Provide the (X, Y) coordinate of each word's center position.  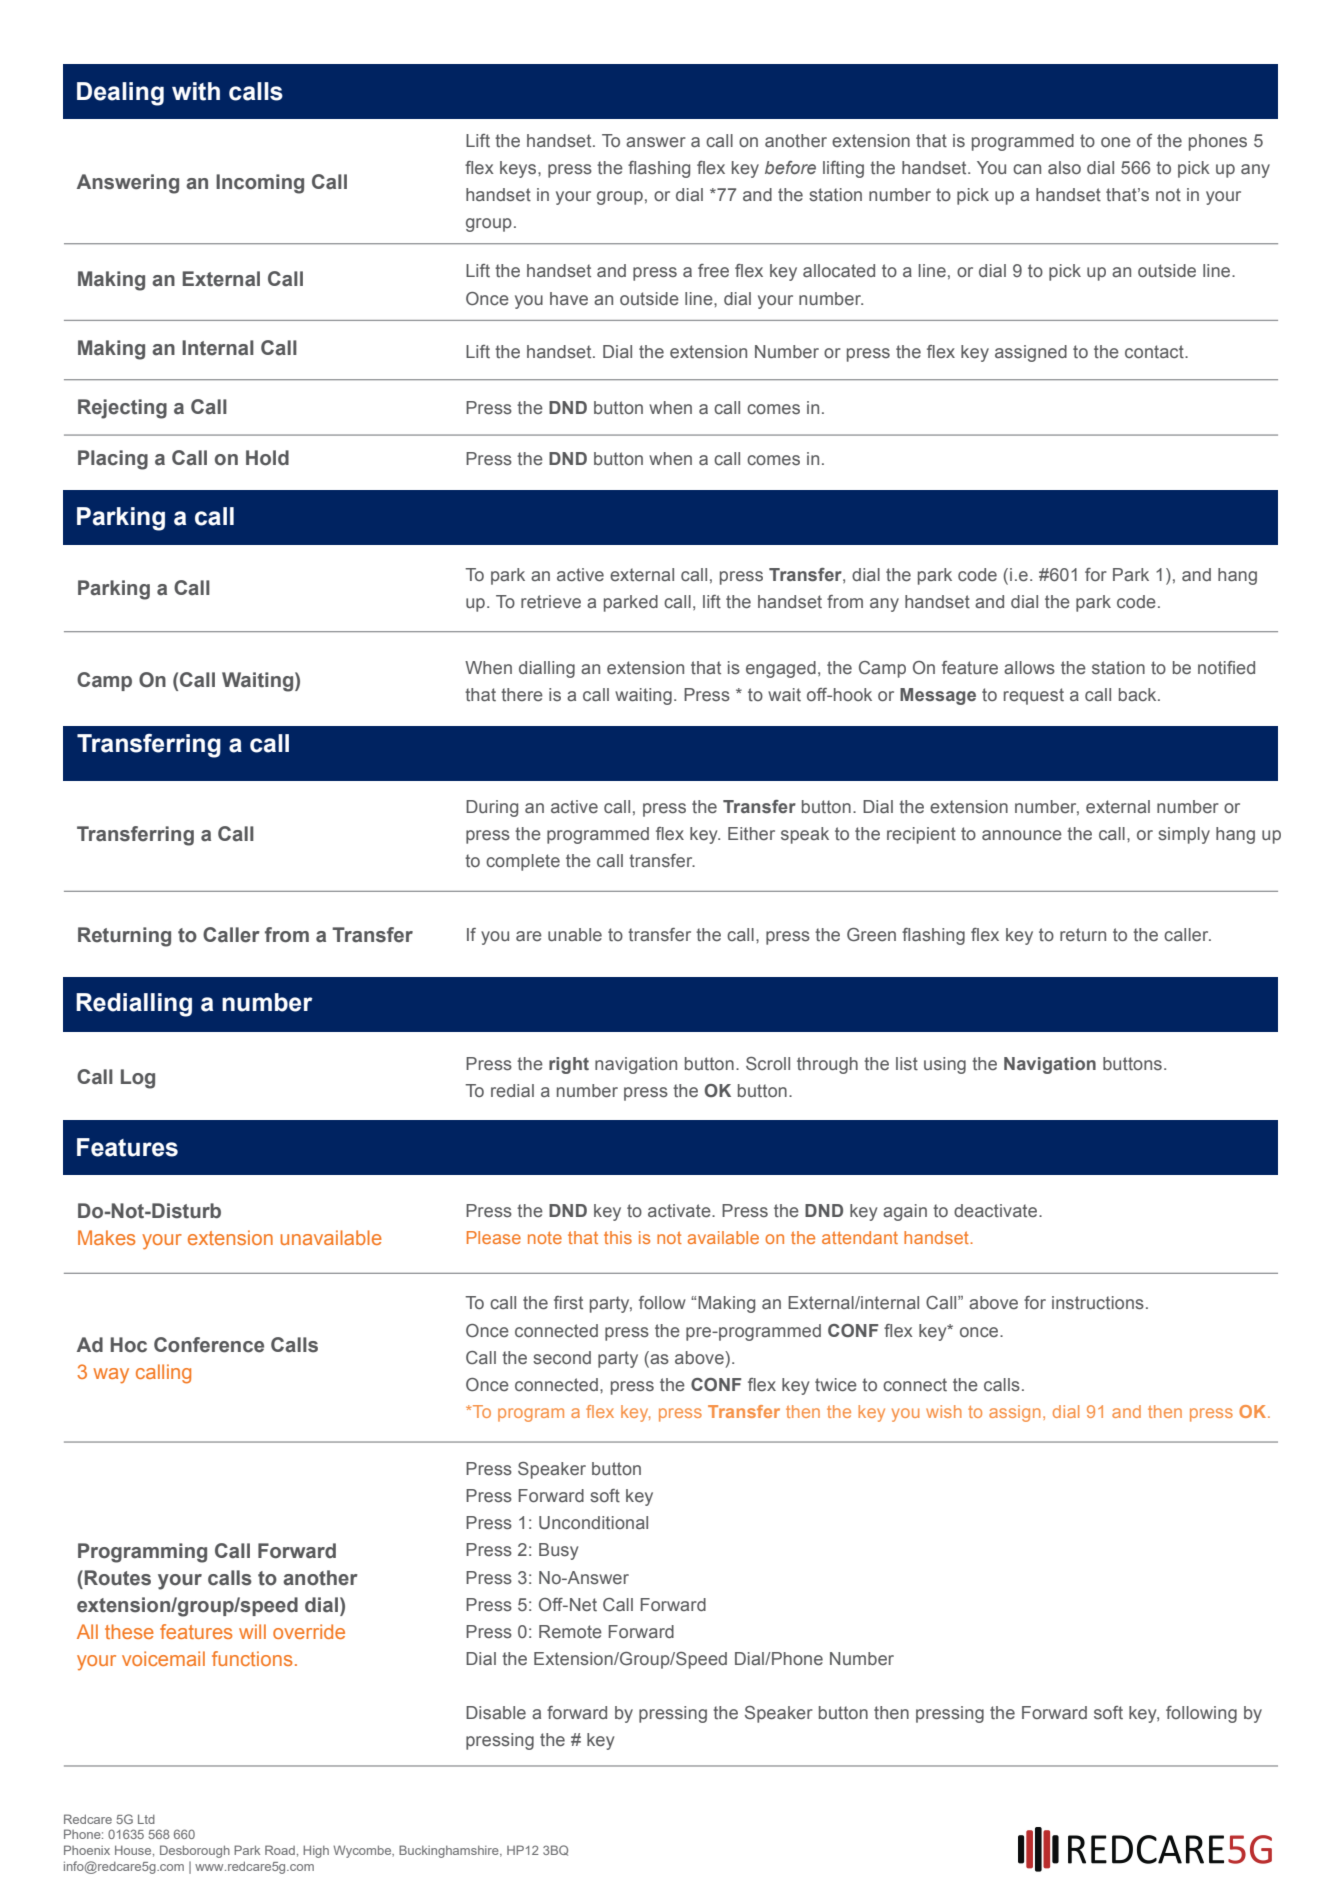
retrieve (551, 602)
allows (1029, 668)
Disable (496, 1713)
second (562, 1358)
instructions (1098, 1303)
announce (1022, 835)
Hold (267, 458)
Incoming (260, 184)
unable (575, 935)
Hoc (129, 1345)
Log (138, 1079)
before (790, 167)
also (1064, 168)
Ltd (146, 1819)
